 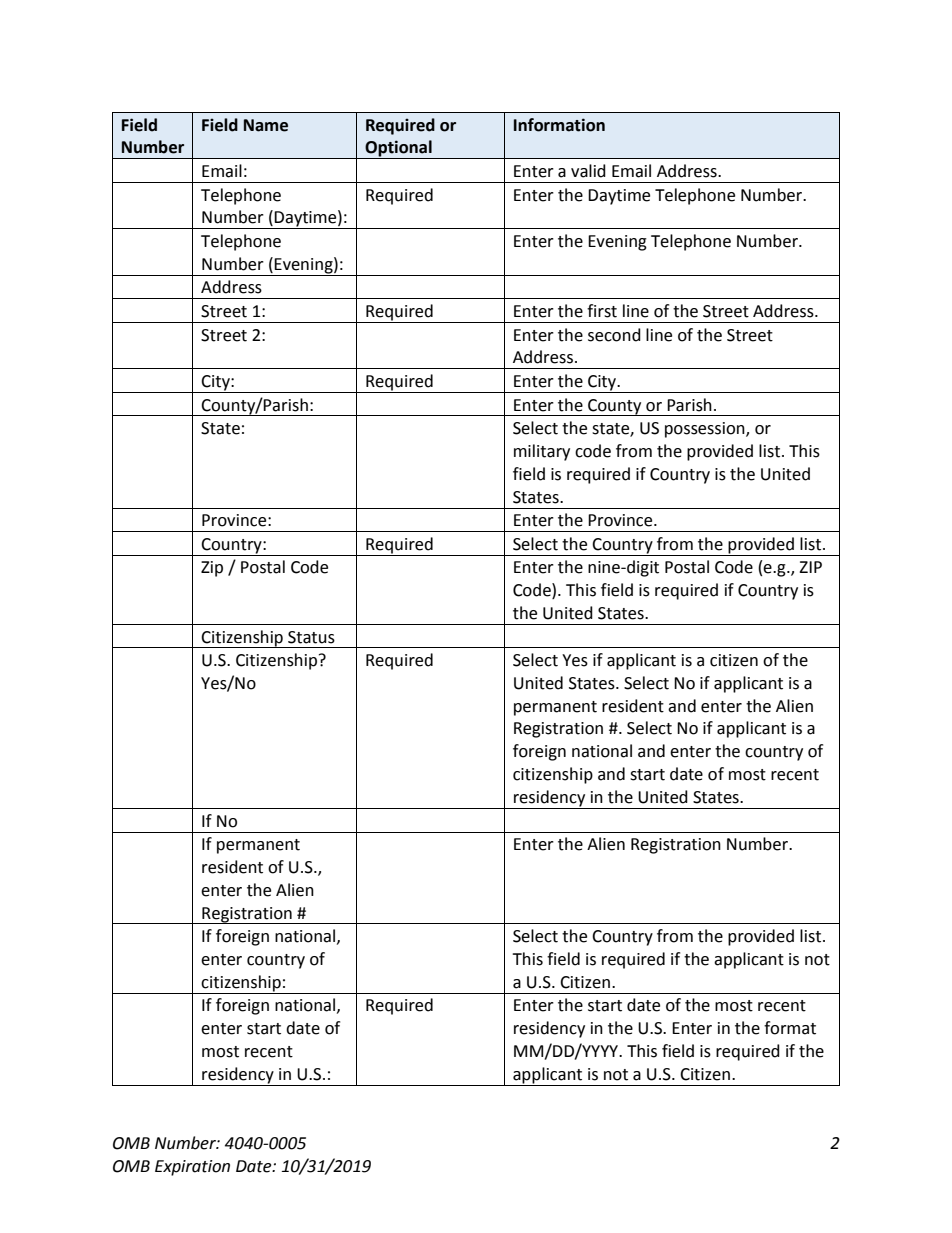 What do you see at coordinates (706, 430) in the page?
I see `possession` at bounding box center [706, 430].
